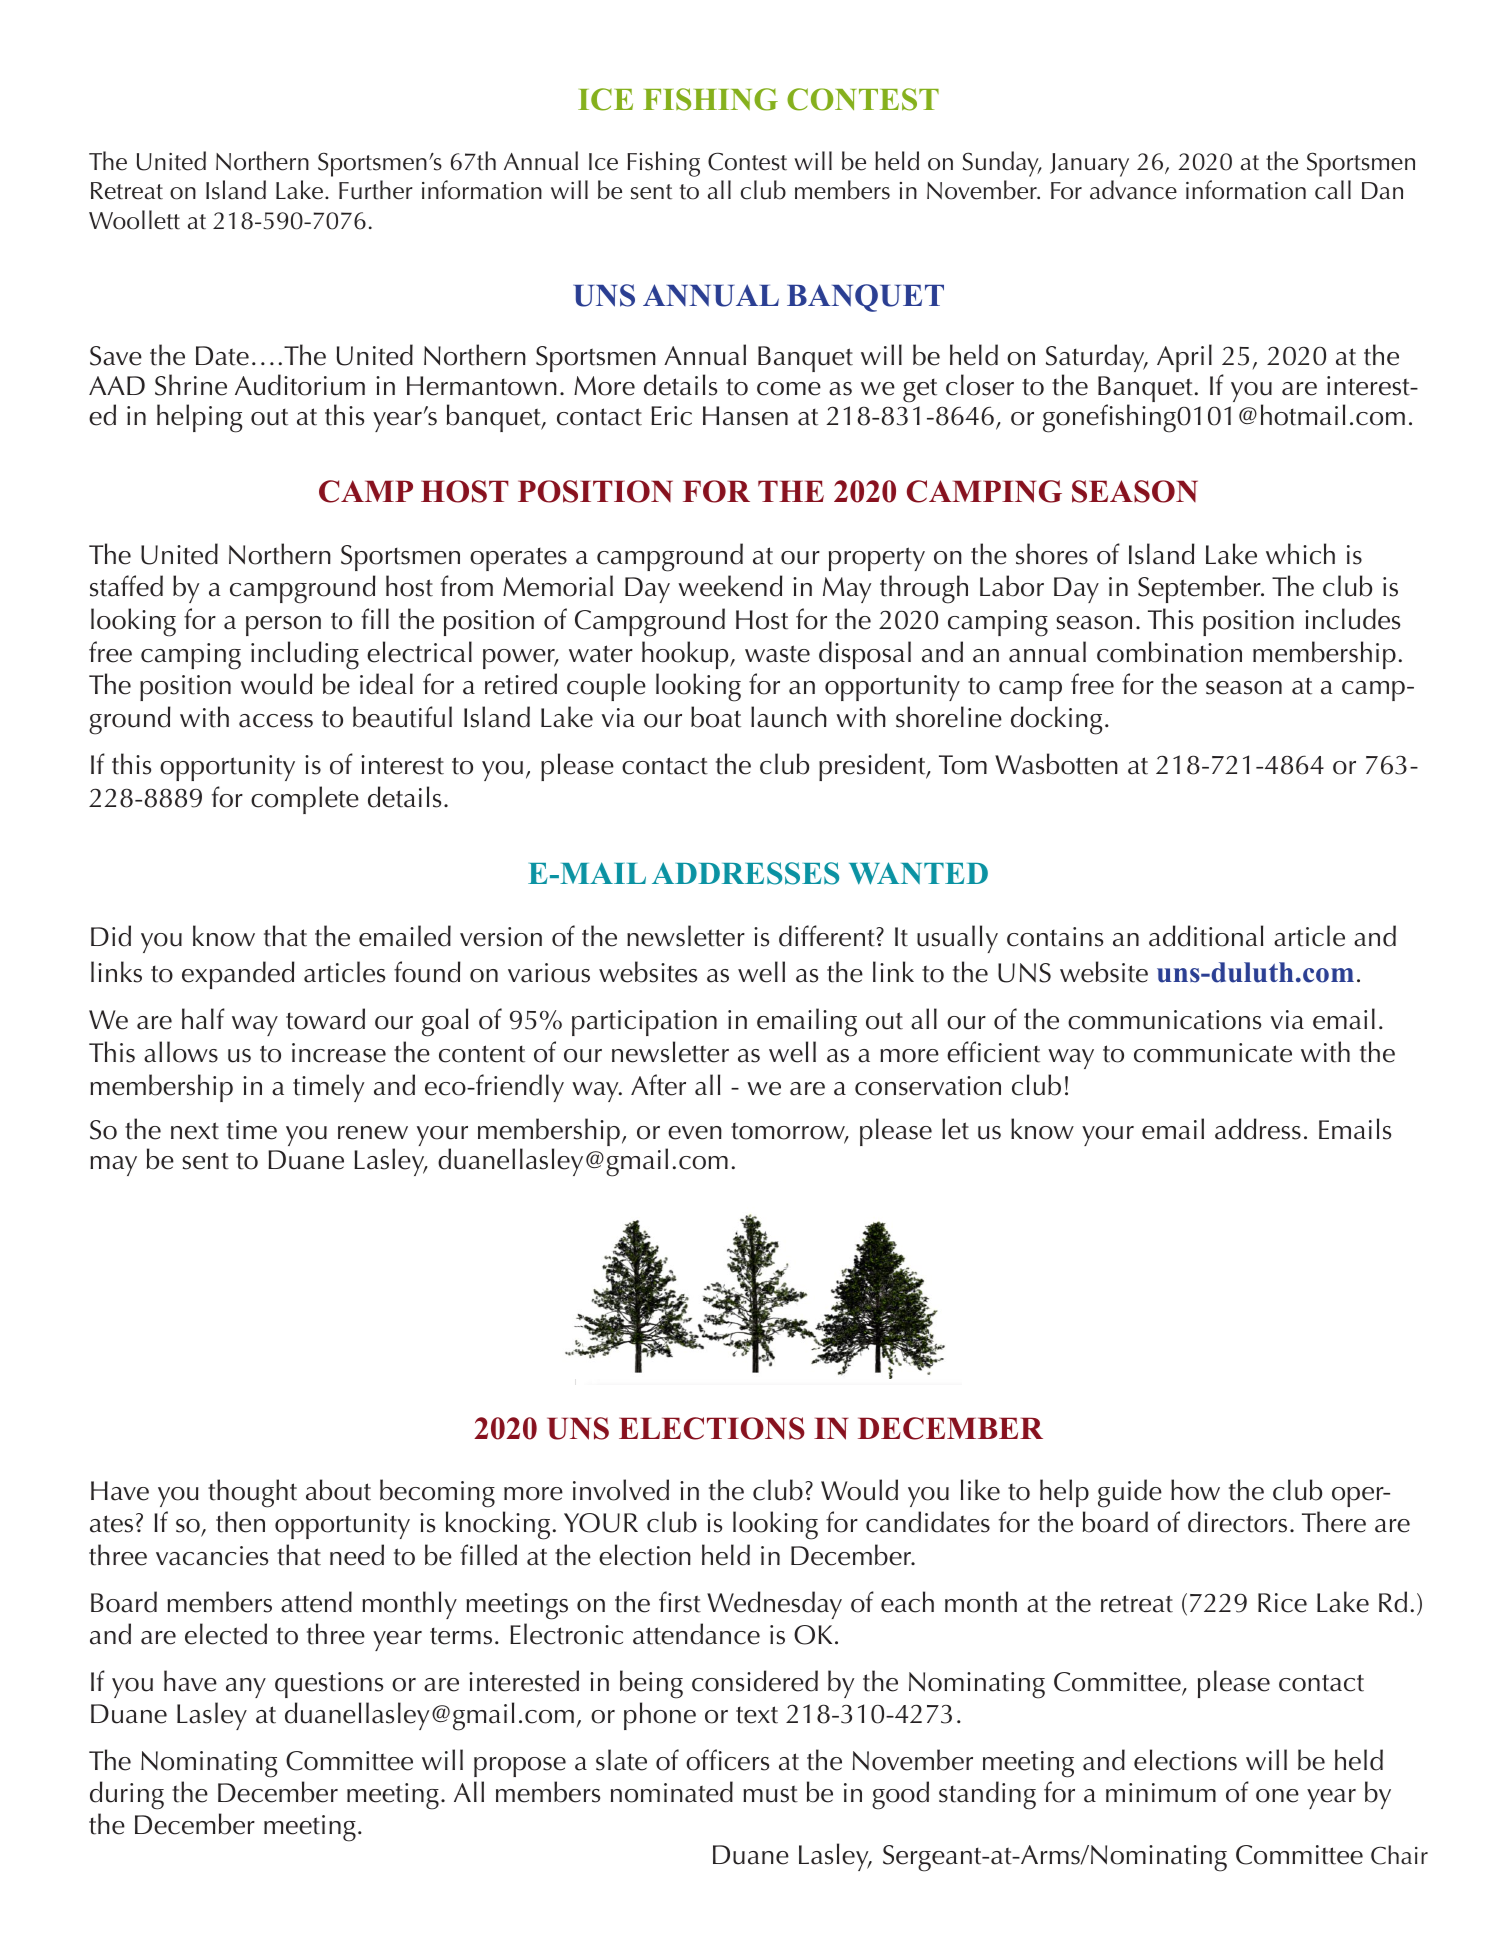 The width and height of the screenshot is (1512, 1957). Describe the element at coordinates (1333, 190) in the screenshot. I see `call` at that location.
